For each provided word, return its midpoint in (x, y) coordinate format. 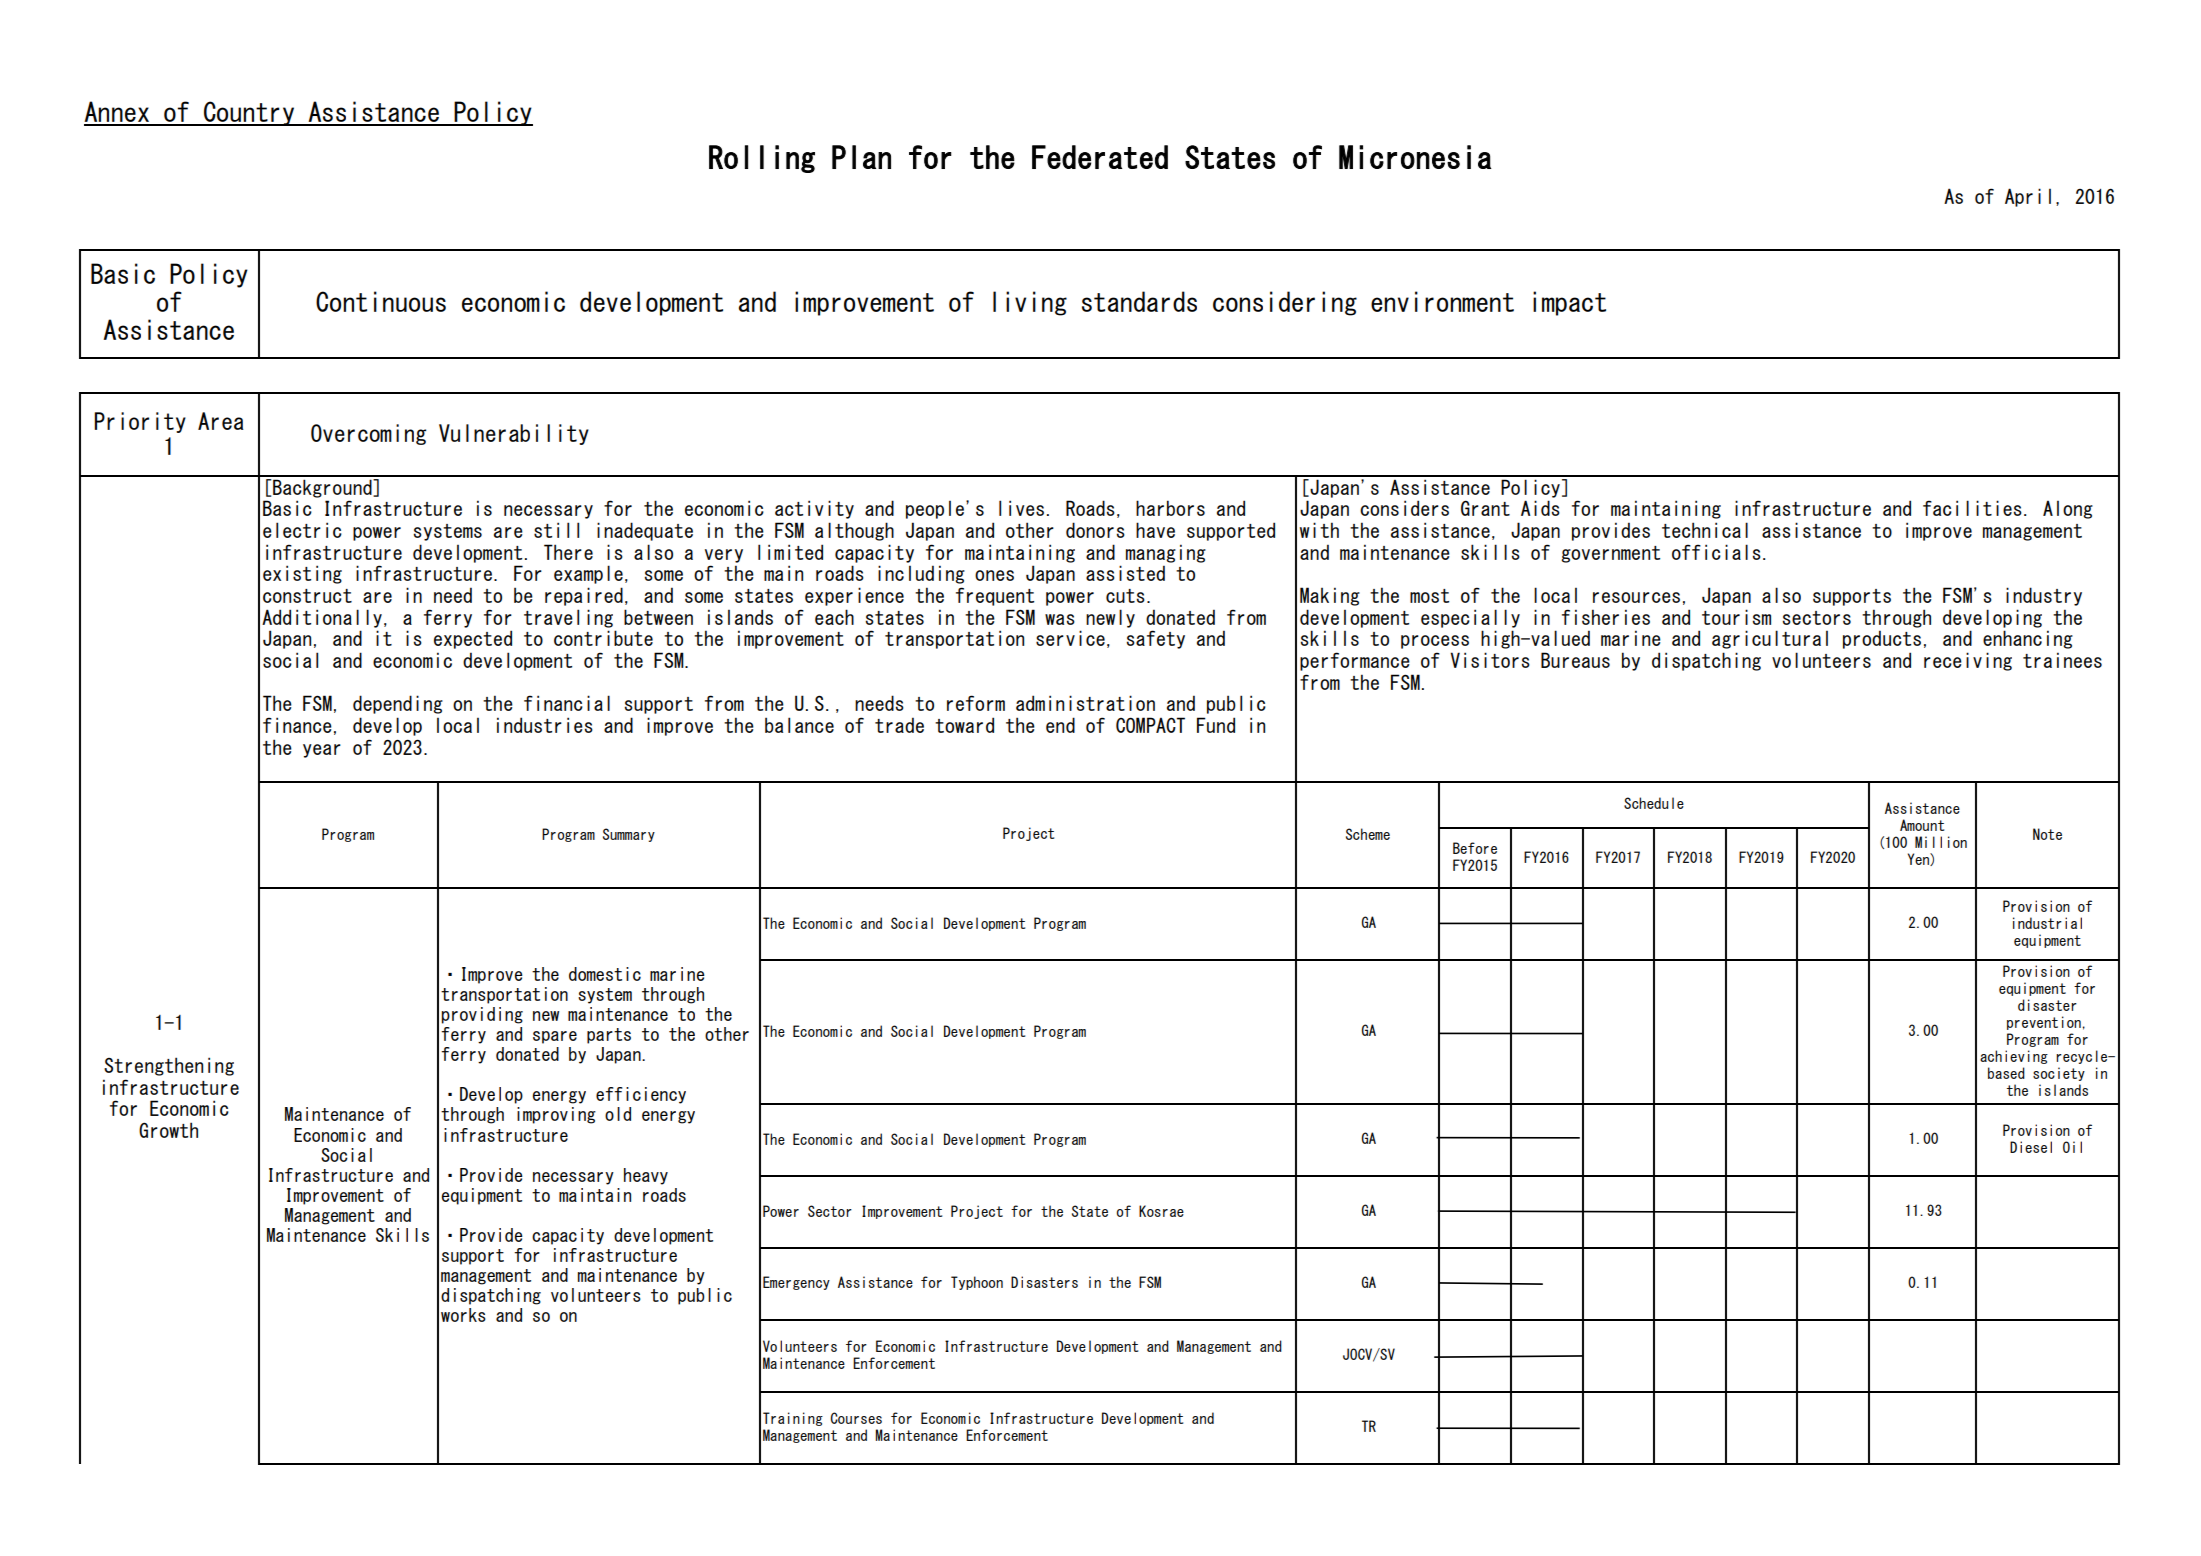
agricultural (1770, 639)
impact (1569, 303)
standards (1139, 301)
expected (473, 639)
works (463, 1315)
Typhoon (977, 1283)
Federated (1100, 157)
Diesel (2031, 1147)
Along (2068, 510)
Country (249, 113)
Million (1941, 842)
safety (1155, 639)
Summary (629, 835)
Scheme (1368, 834)
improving (556, 1115)
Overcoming (368, 434)
